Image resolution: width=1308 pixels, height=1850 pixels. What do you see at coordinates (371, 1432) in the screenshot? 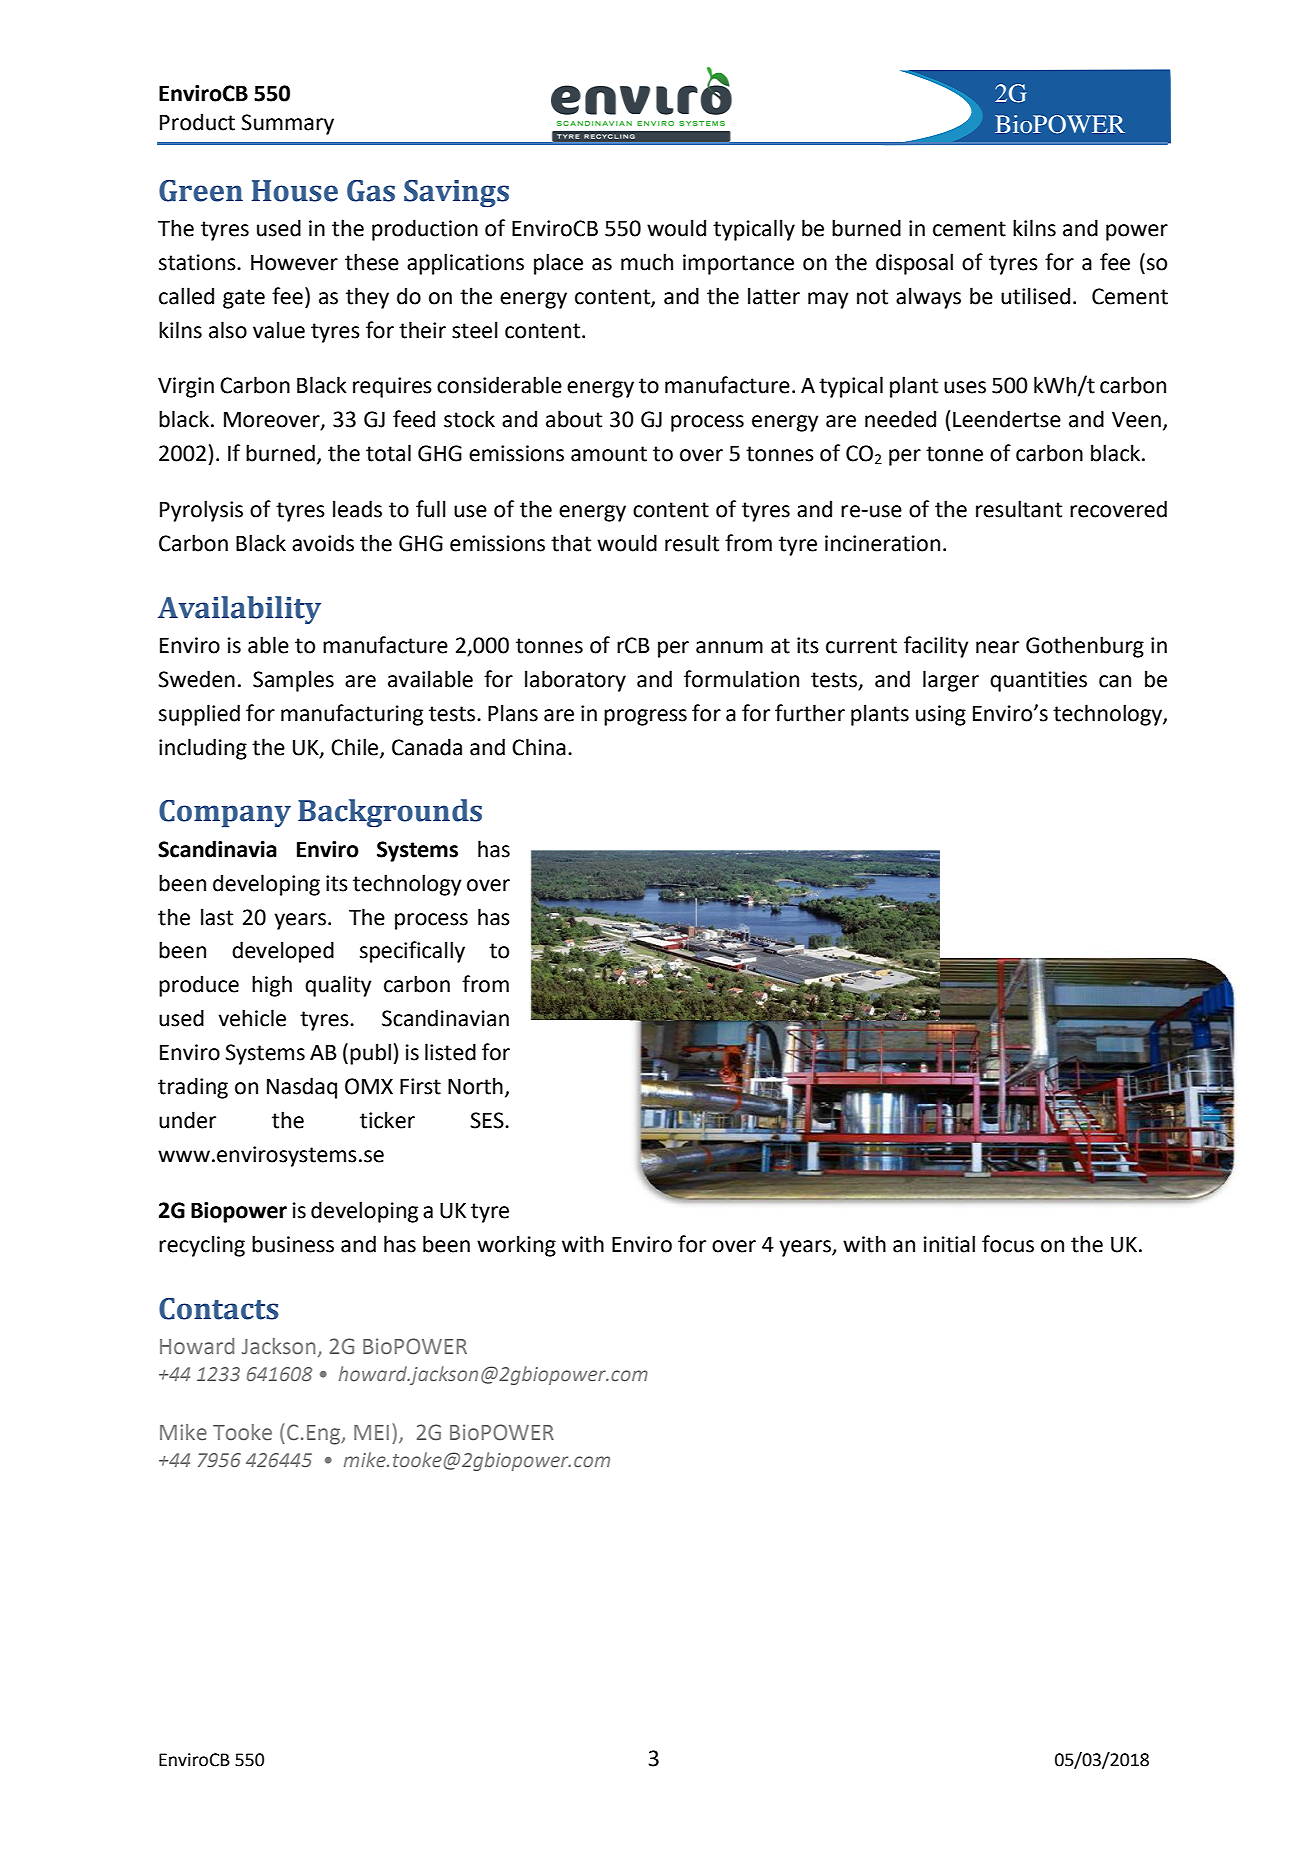
I see `MEI` at bounding box center [371, 1432].
